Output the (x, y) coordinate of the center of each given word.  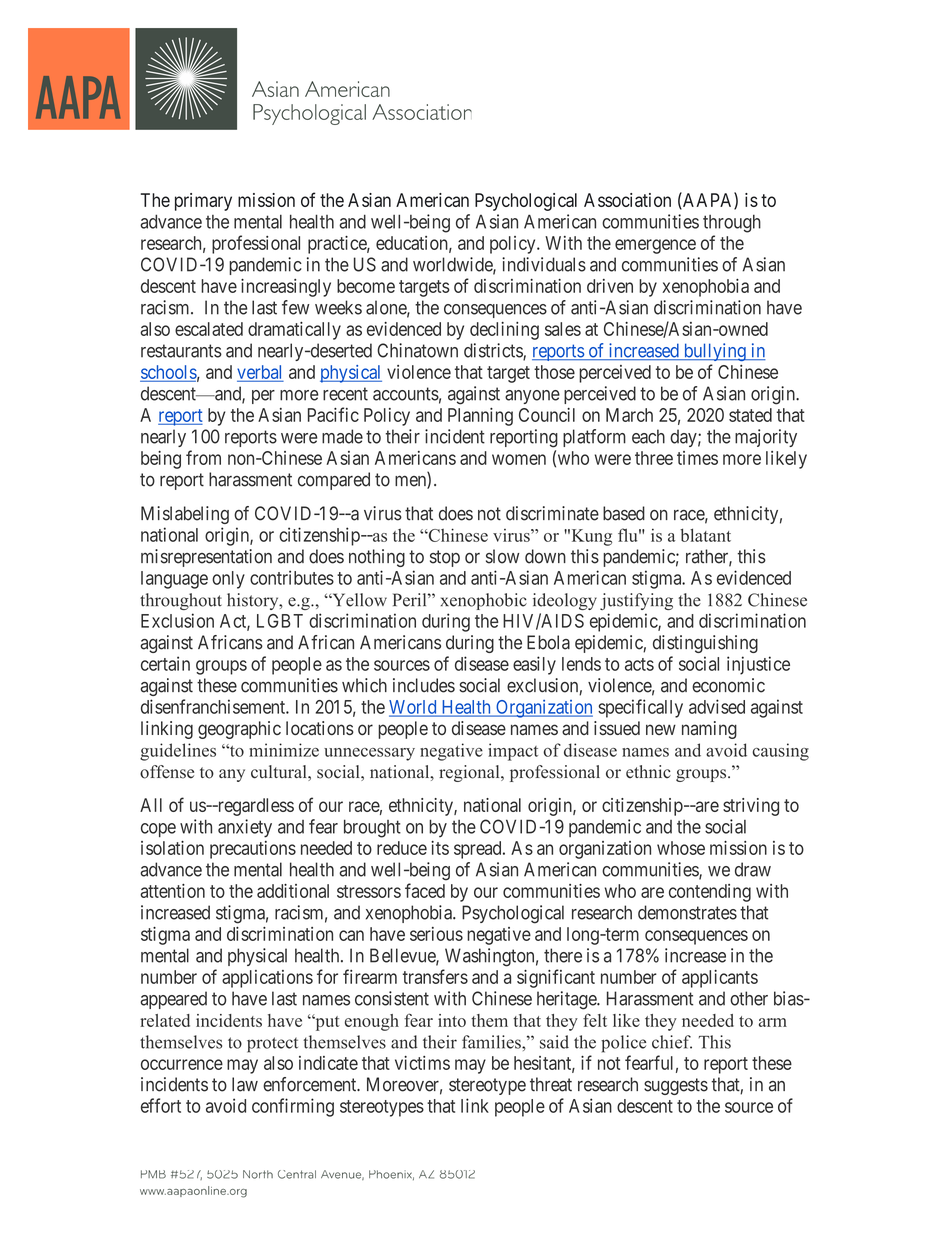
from (203, 457)
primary (203, 202)
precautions (253, 850)
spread (479, 850)
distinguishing (705, 644)
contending (710, 893)
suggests (676, 1086)
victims (422, 1063)
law (245, 1084)
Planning (480, 417)
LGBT (280, 621)
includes (424, 685)
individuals (544, 264)
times (697, 458)
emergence (655, 246)
